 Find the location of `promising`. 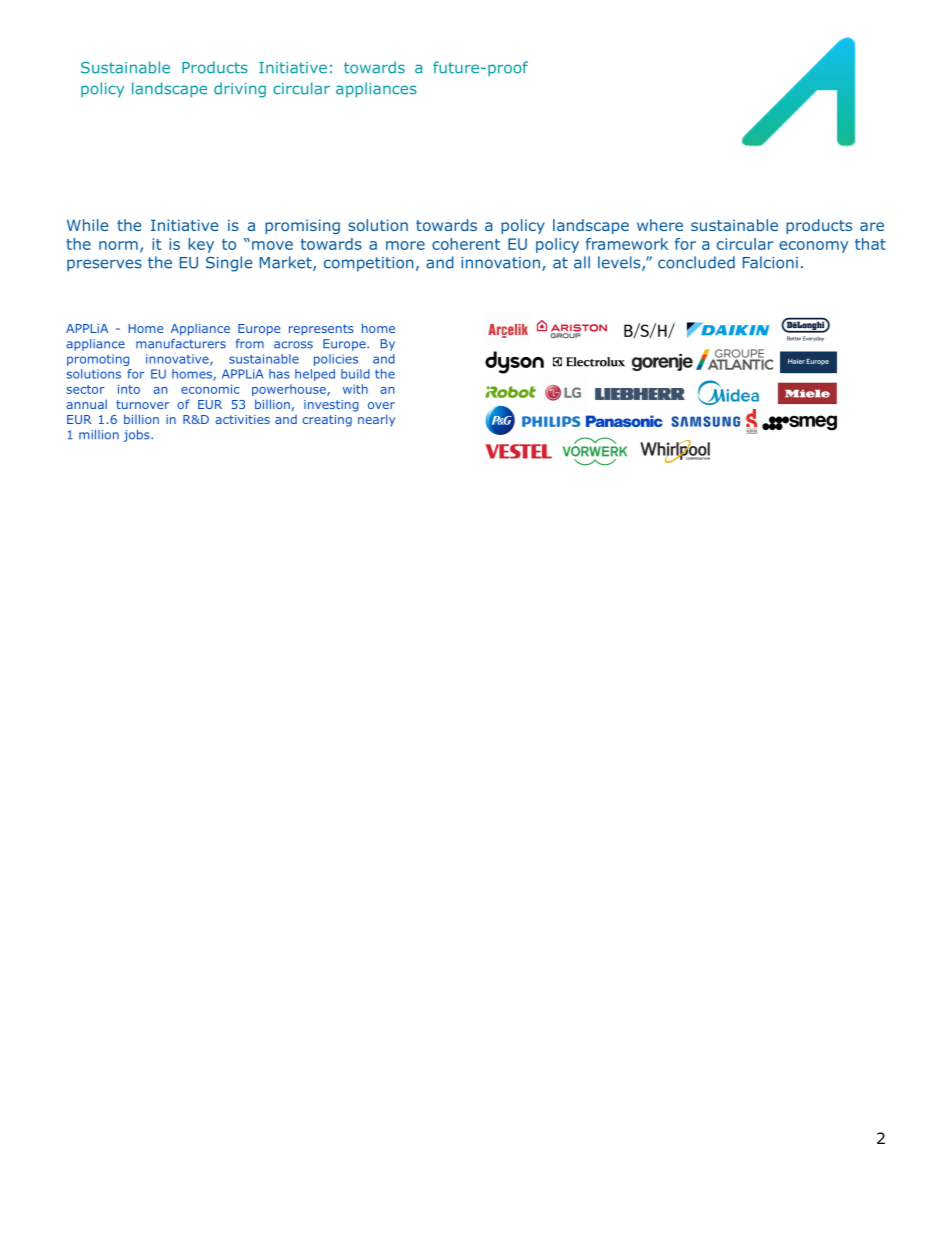

promising is located at coordinates (302, 226).
